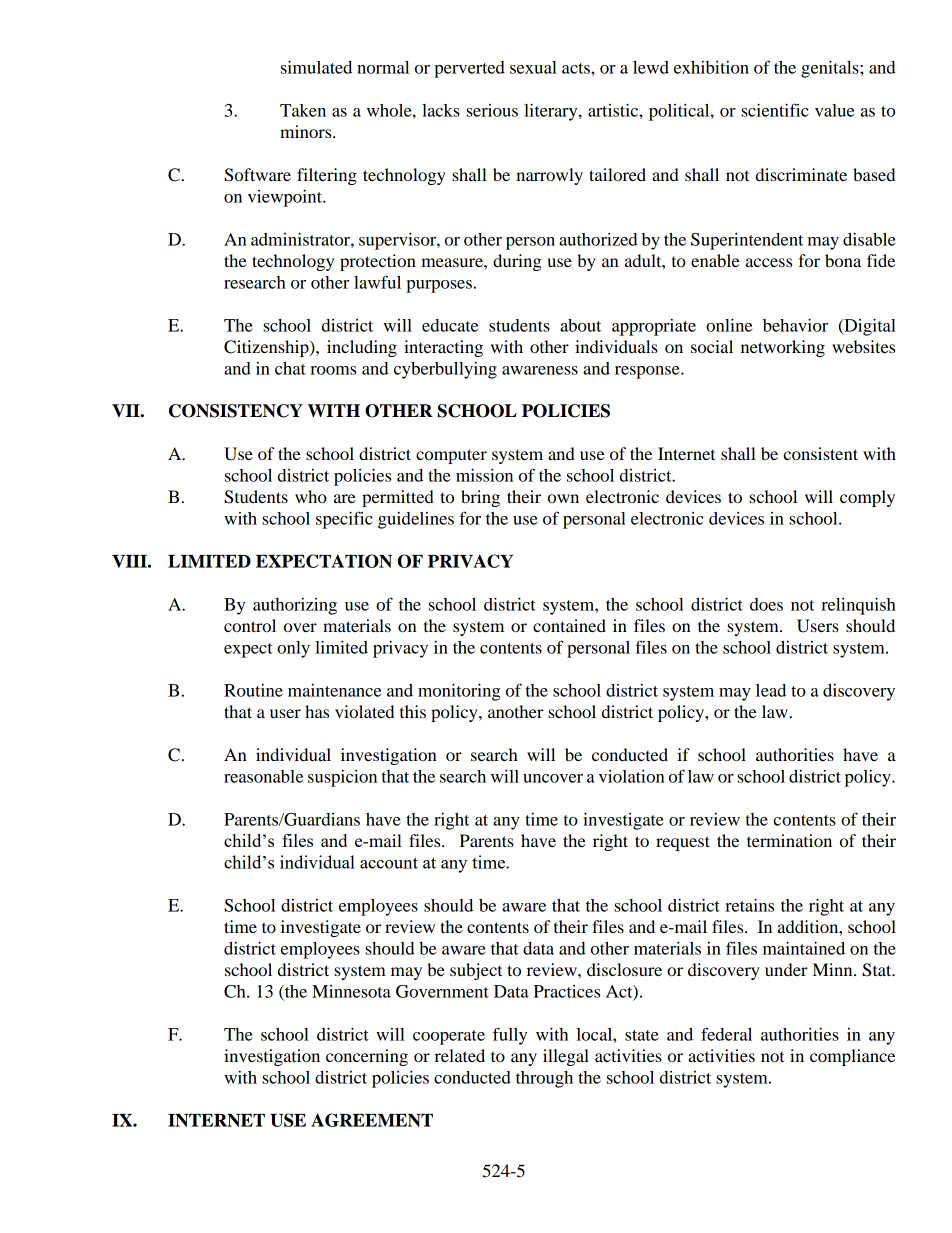 Image resolution: width=952 pixels, height=1233 pixels. Describe the element at coordinates (766, 604) in the screenshot. I see `does` at that location.
